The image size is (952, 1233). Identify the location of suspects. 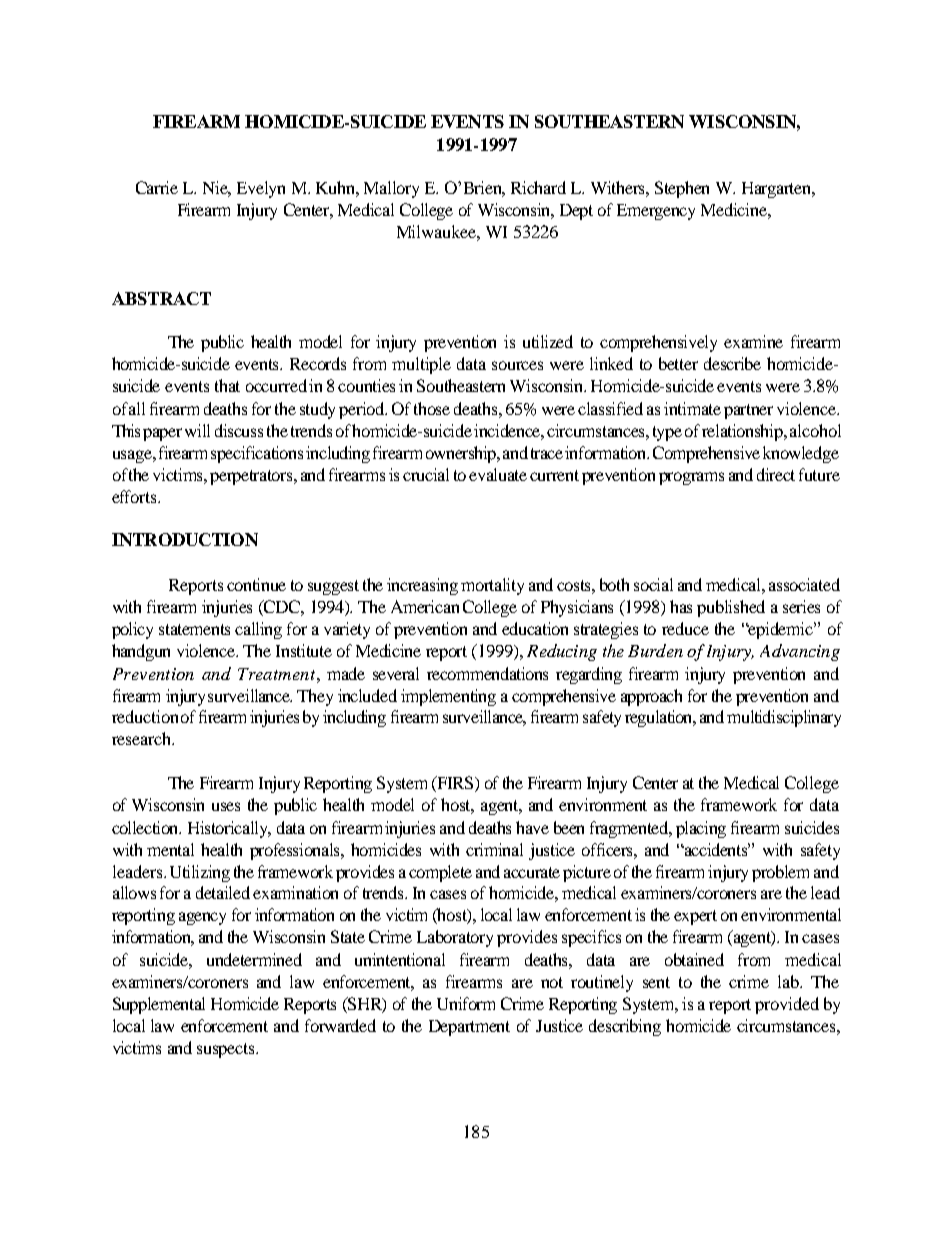
(227, 1050).
